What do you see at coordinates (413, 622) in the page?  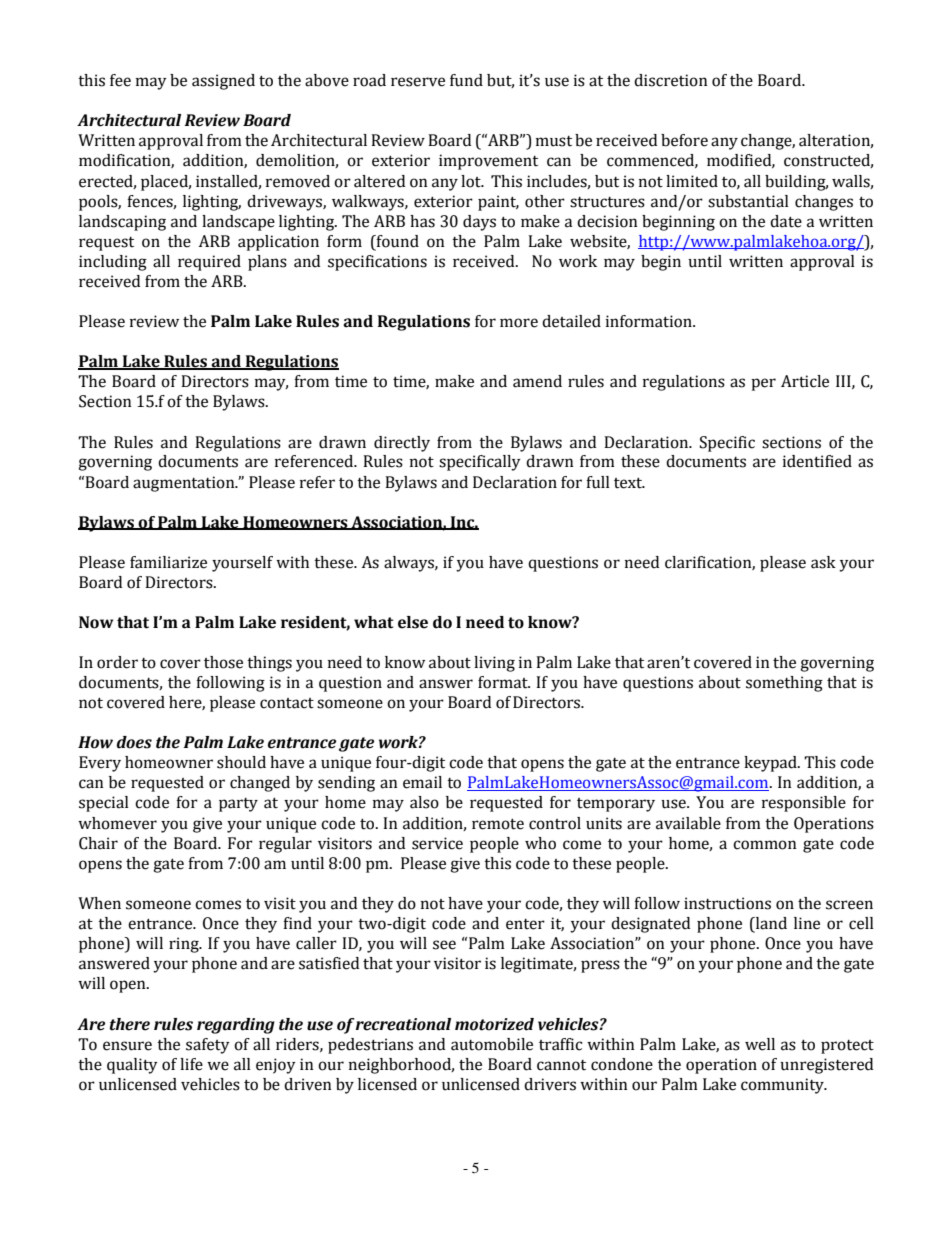 I see `else` at bounding box center [413, 622].
